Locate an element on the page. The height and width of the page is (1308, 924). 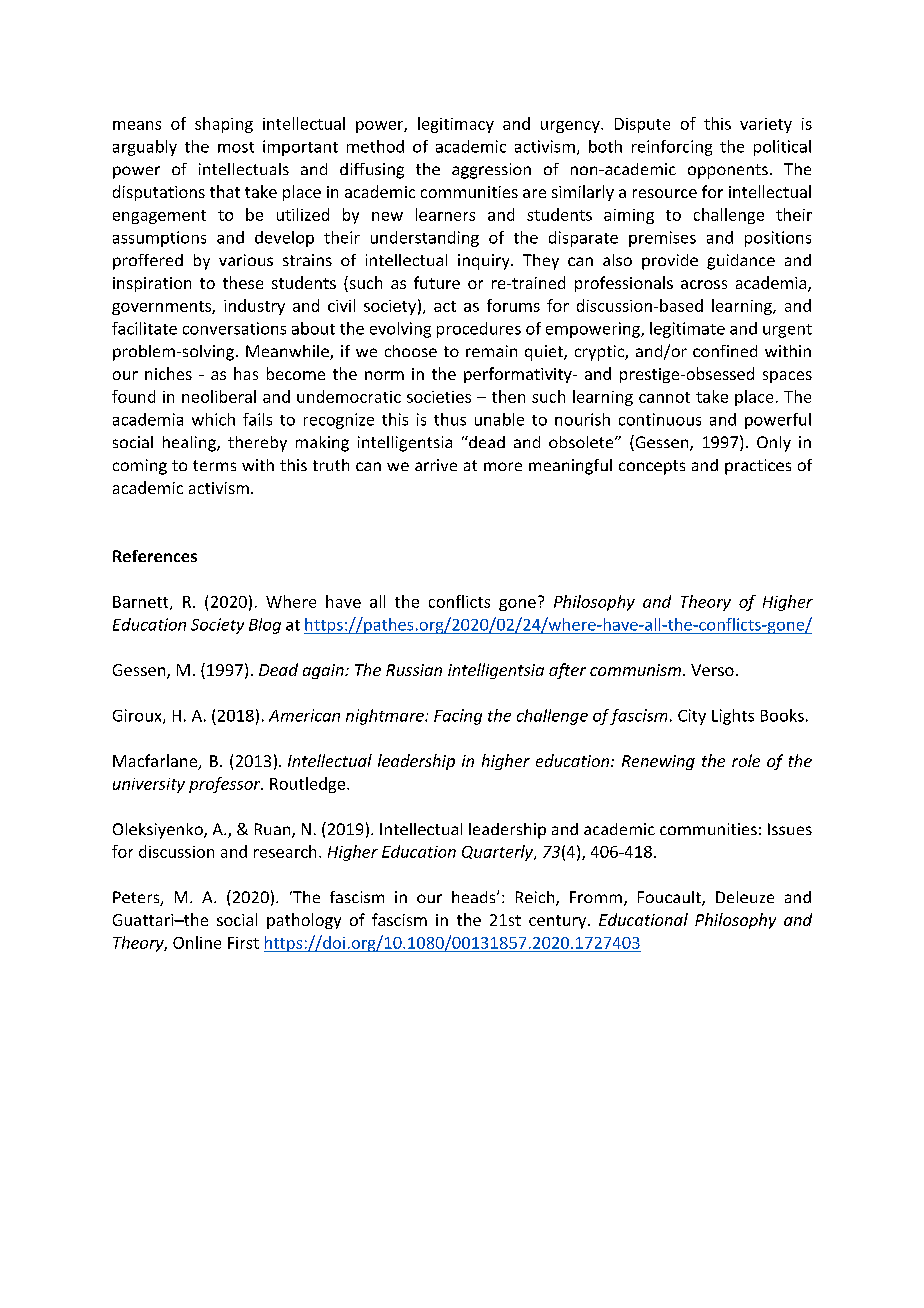
Foucault is located at coordinates (670, 898).
